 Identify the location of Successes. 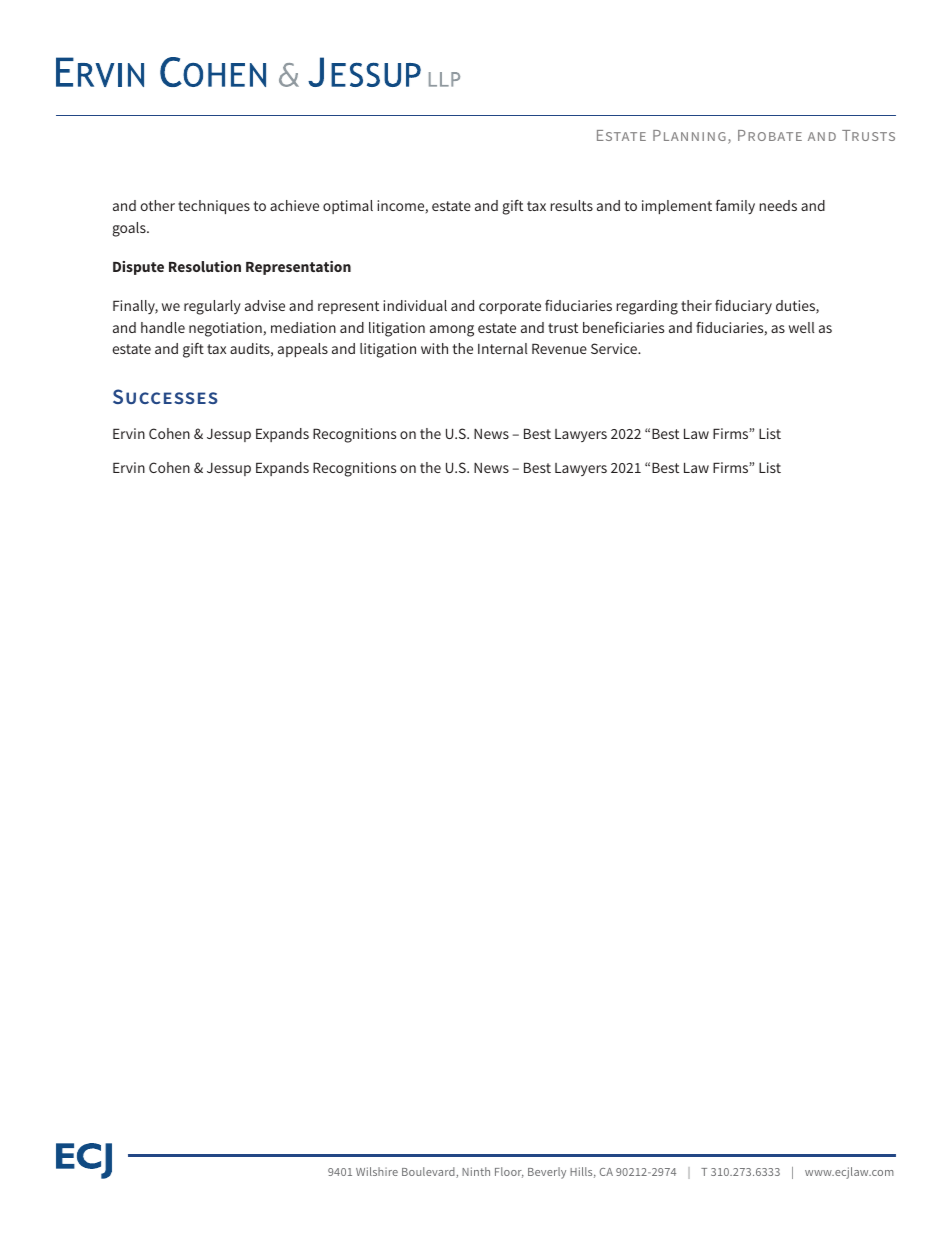
(165, 396).
